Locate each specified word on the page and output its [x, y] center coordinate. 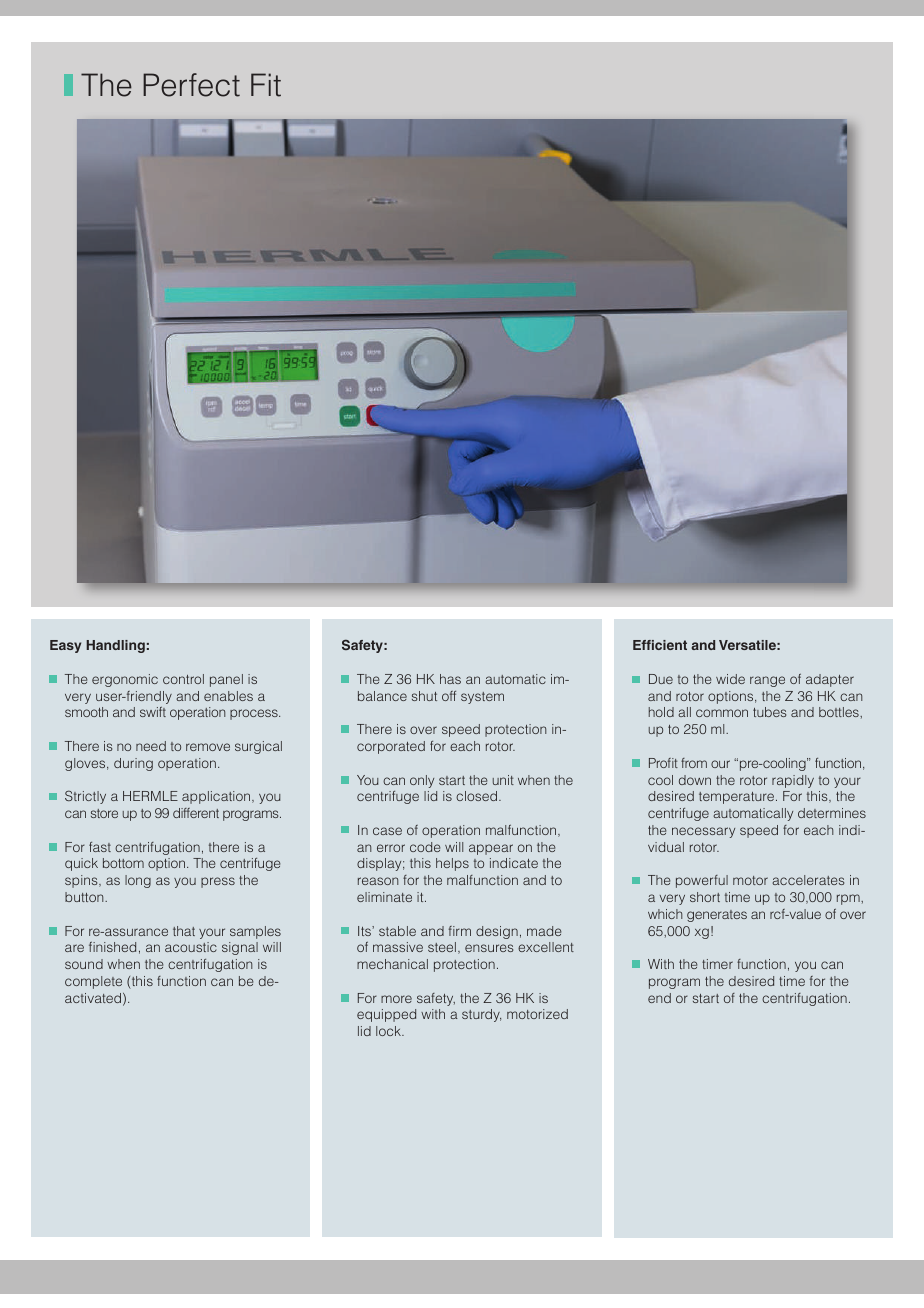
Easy [65, 646]
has [450, 679]
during [133, 764]
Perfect [191, 85]
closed [478, 796]
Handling [115, 646]
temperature [736, 798]
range [767, 681]
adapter [830, 680]
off [449, 696]
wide [730, 679]
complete [93, 982]
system [482, 698]
